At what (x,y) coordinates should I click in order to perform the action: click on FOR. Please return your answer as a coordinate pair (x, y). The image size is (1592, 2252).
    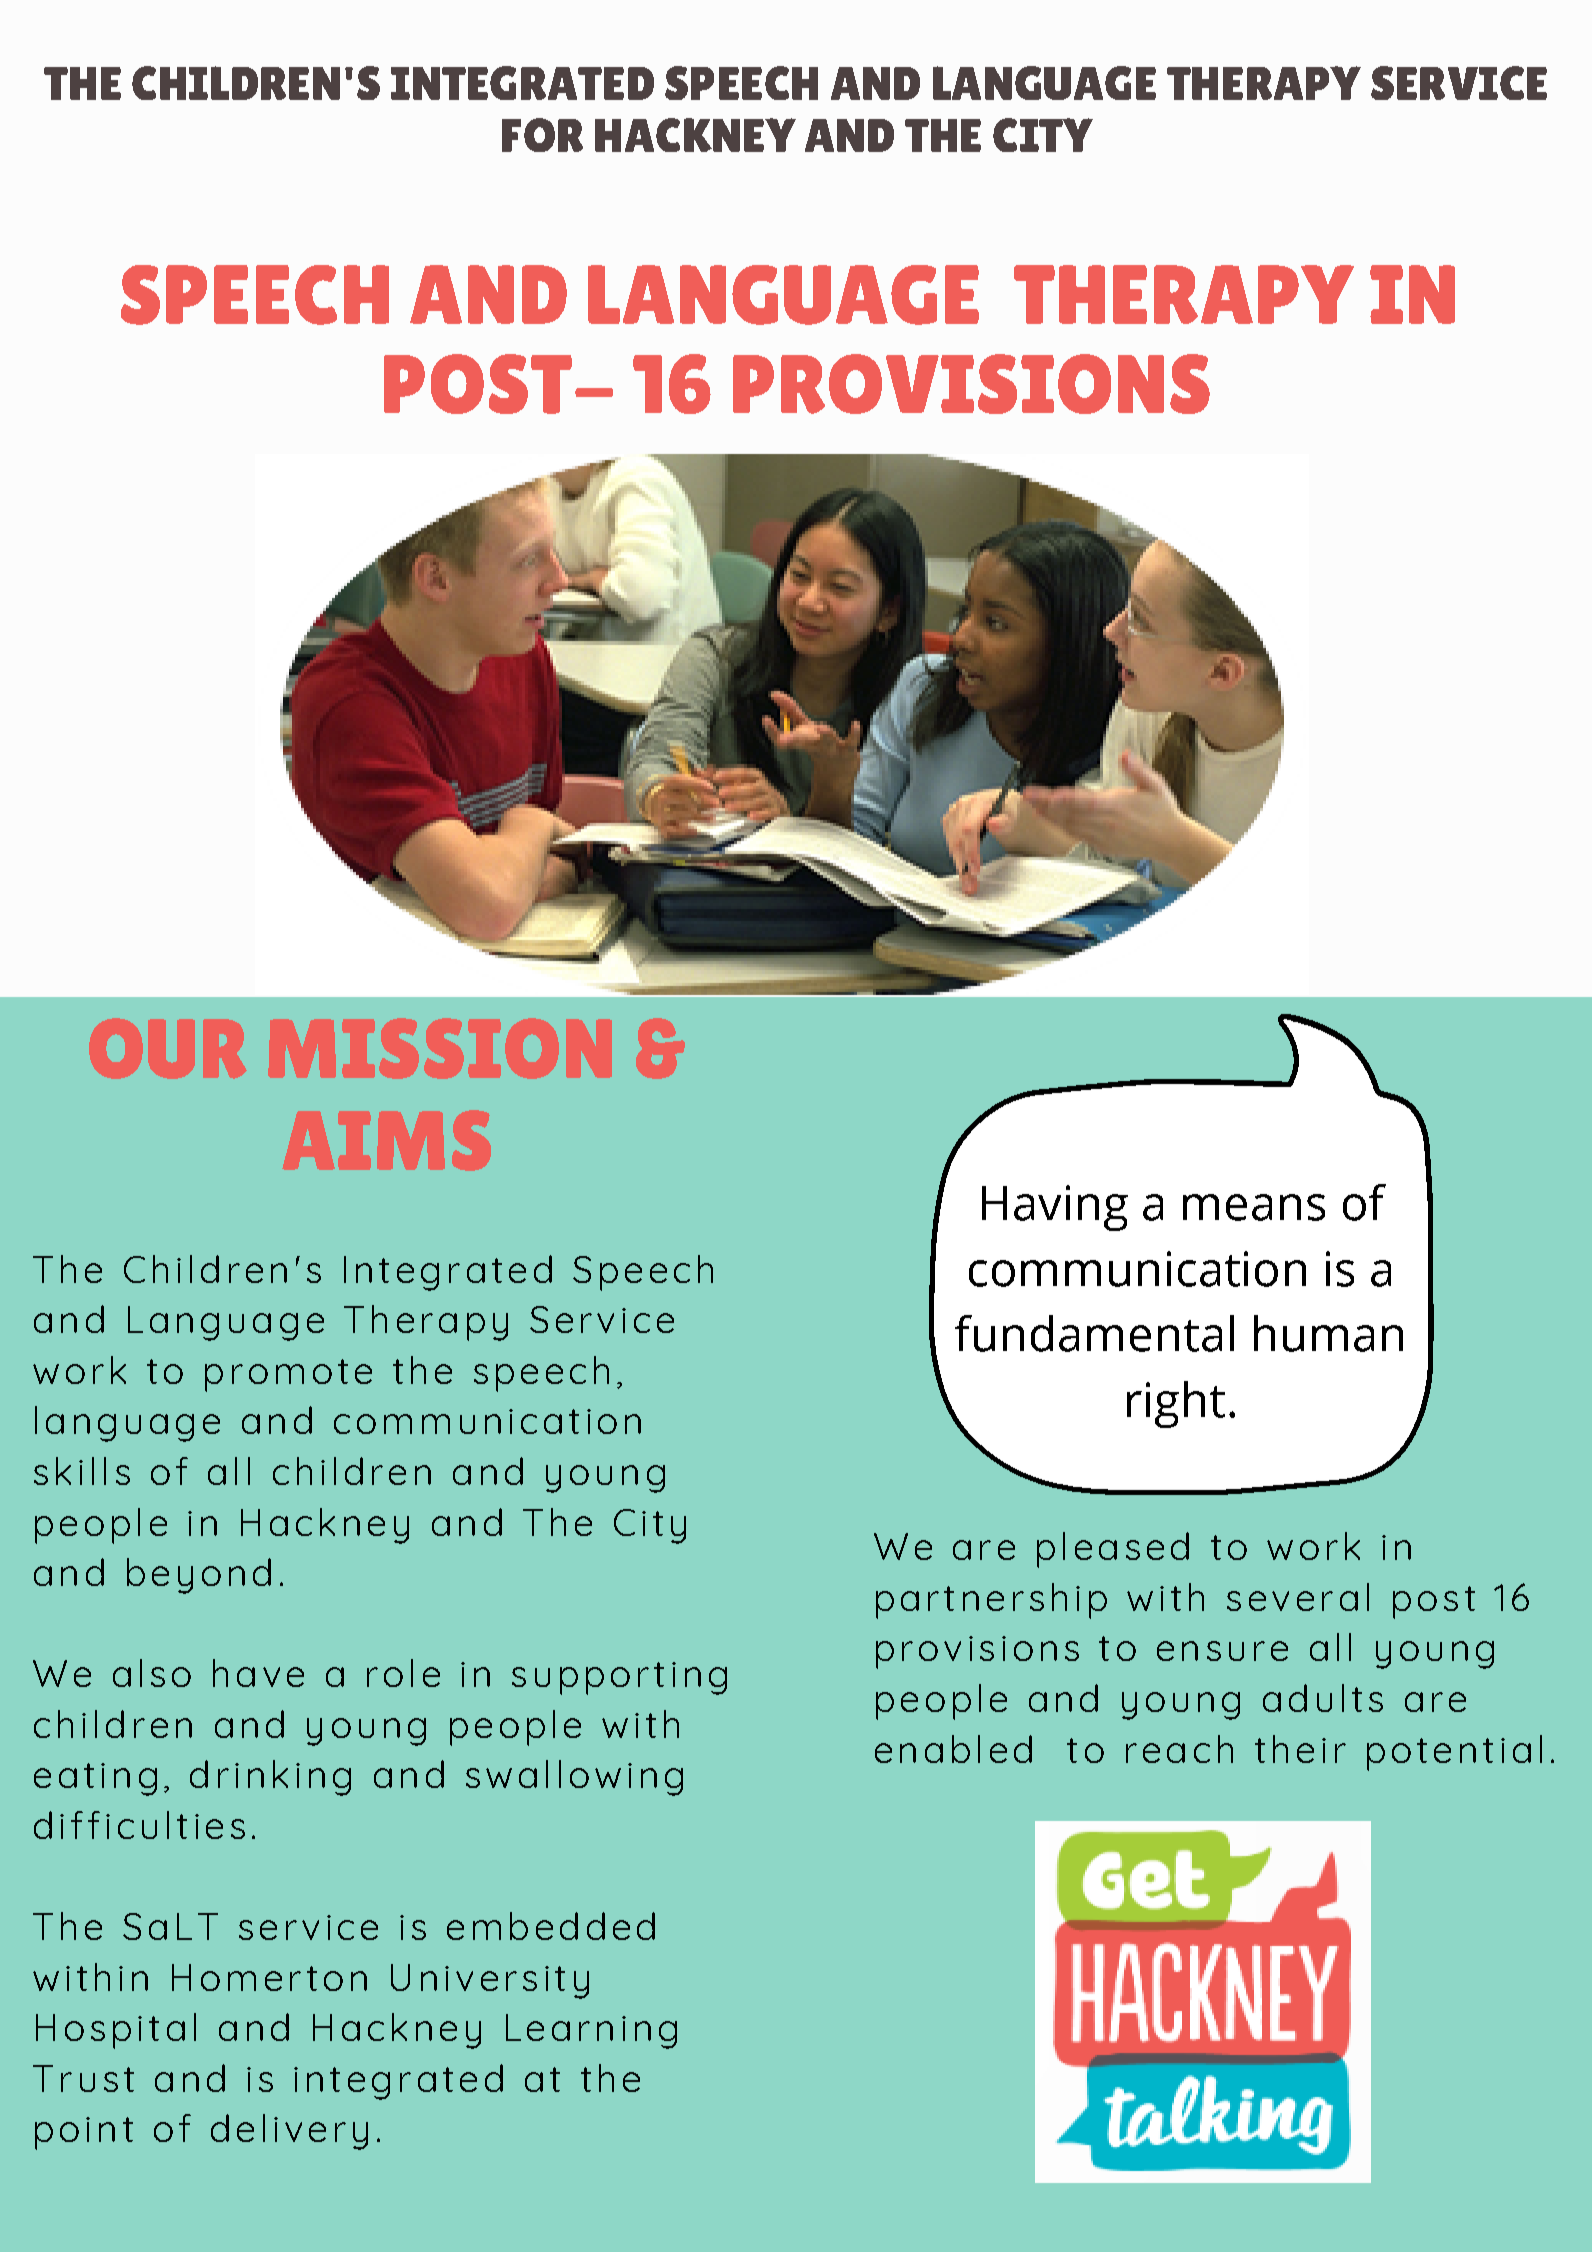
    Looking at the image, I should click on (542, 135).
